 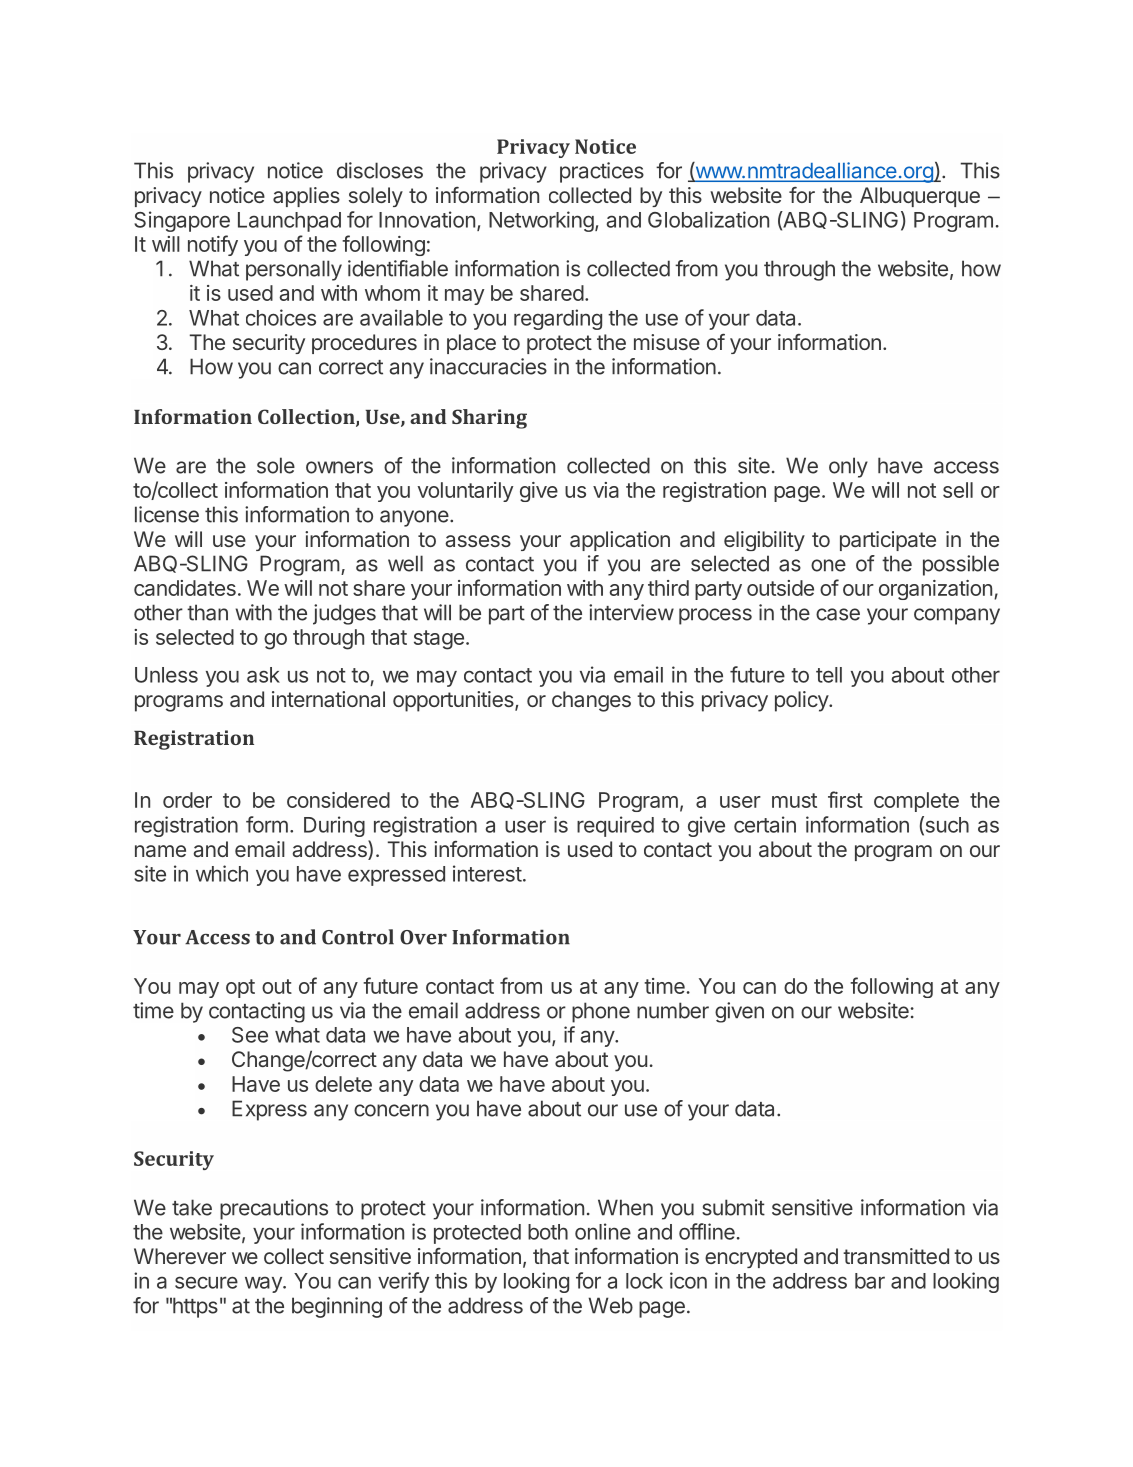 What do you see at coordinates (541, 221) in the screenshot?
I see `Networking` at bounding box center [541, 221].
